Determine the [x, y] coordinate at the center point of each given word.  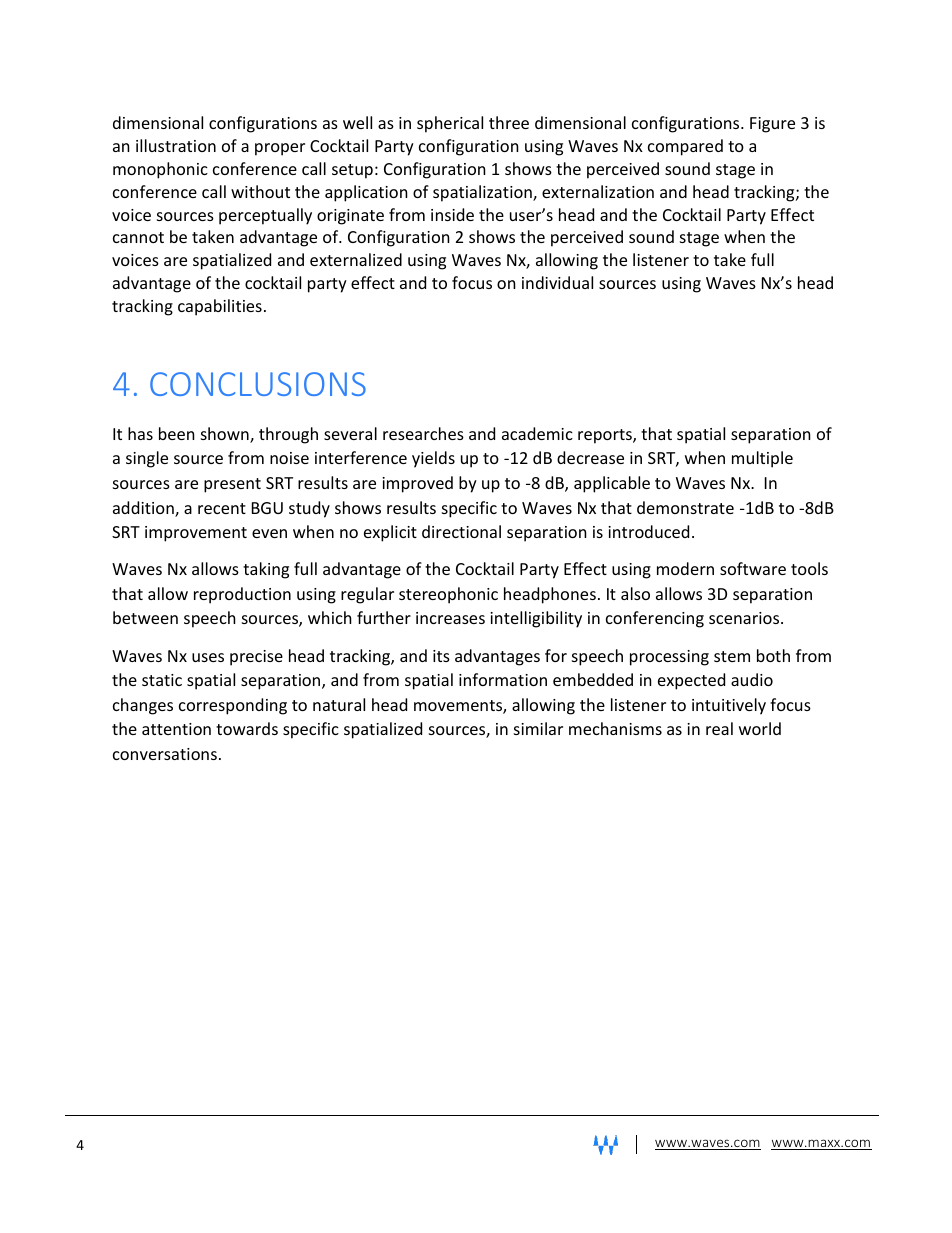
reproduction [242, 595]
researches [423, 433]
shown [226, 435]
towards [247, 728]
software [753, 568]
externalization [598, 191]
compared [685, 147]
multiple [762, 459]
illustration [176, 145]
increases [450, 618]
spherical [450, 124]
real [719, 728]
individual [557, 282]
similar [538, 728]
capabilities [220, 307]
